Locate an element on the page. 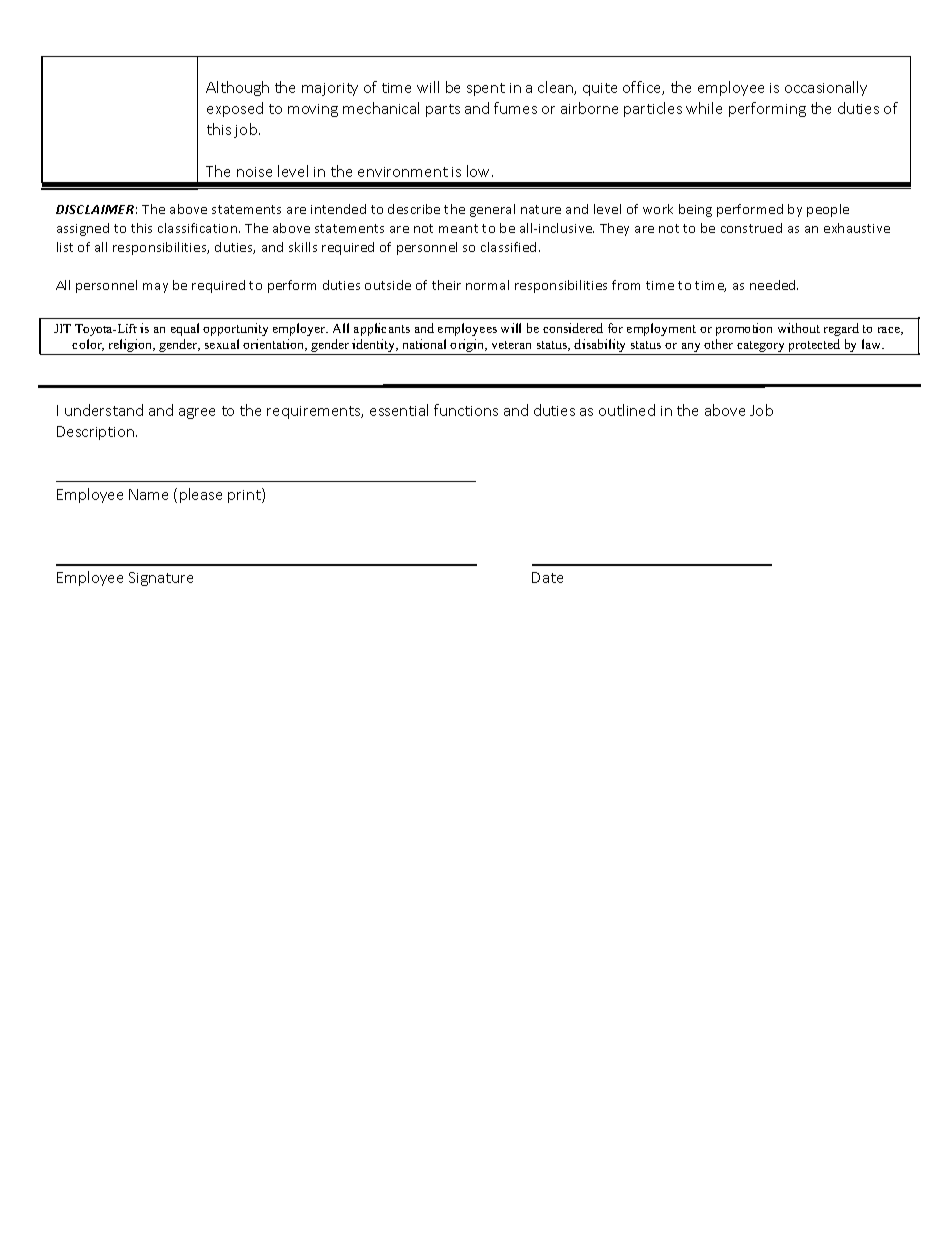  parts is located at coordinates (443, 110).
